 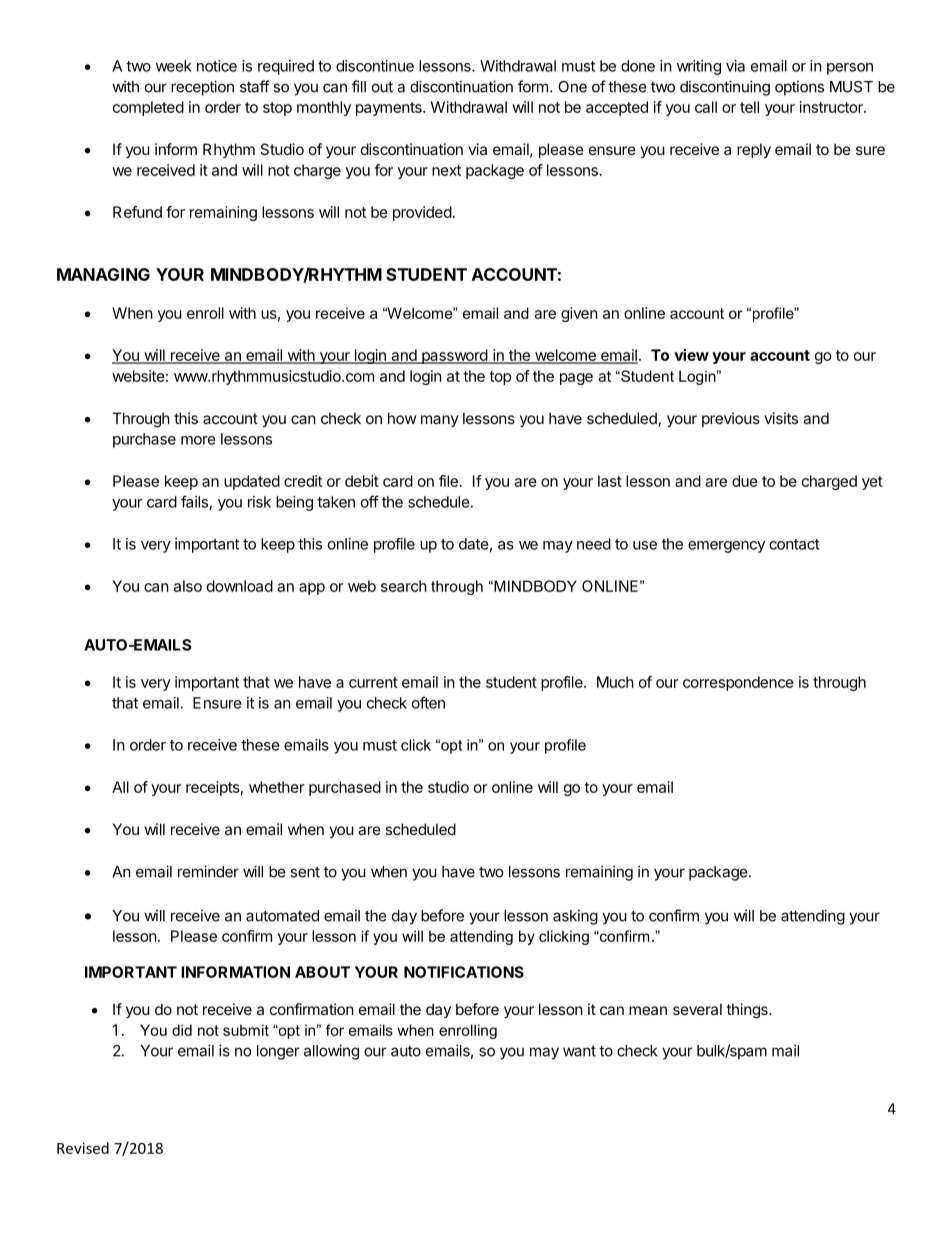 I want to click on options, so click(x=799, y=88).
